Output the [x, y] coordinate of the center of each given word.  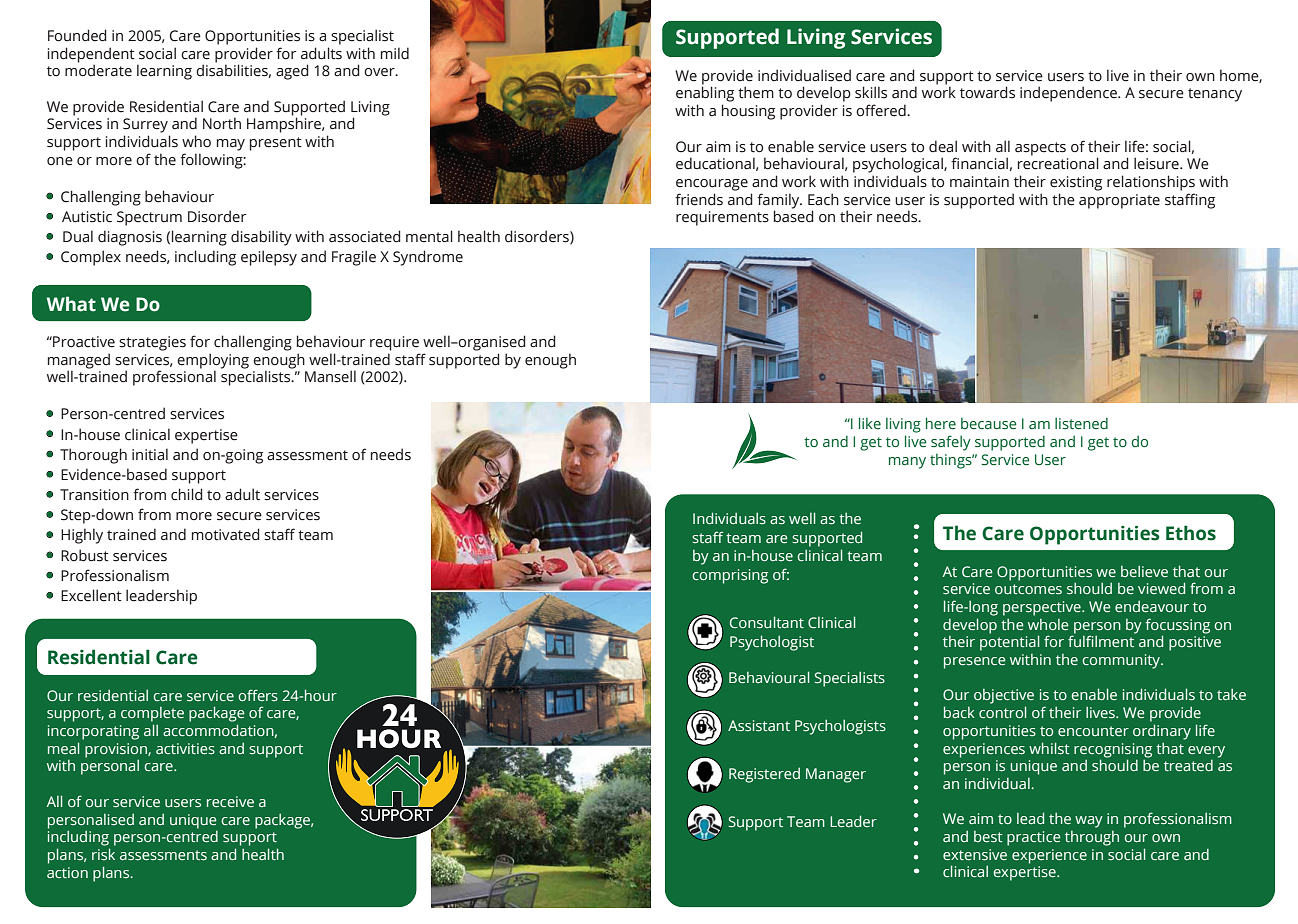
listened [1081, 423]
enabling [705, 94]
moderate [98, 70]
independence [1069, 94]
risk [103, 854]
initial [150, 454]
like [870, 423]
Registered [764, 775]
